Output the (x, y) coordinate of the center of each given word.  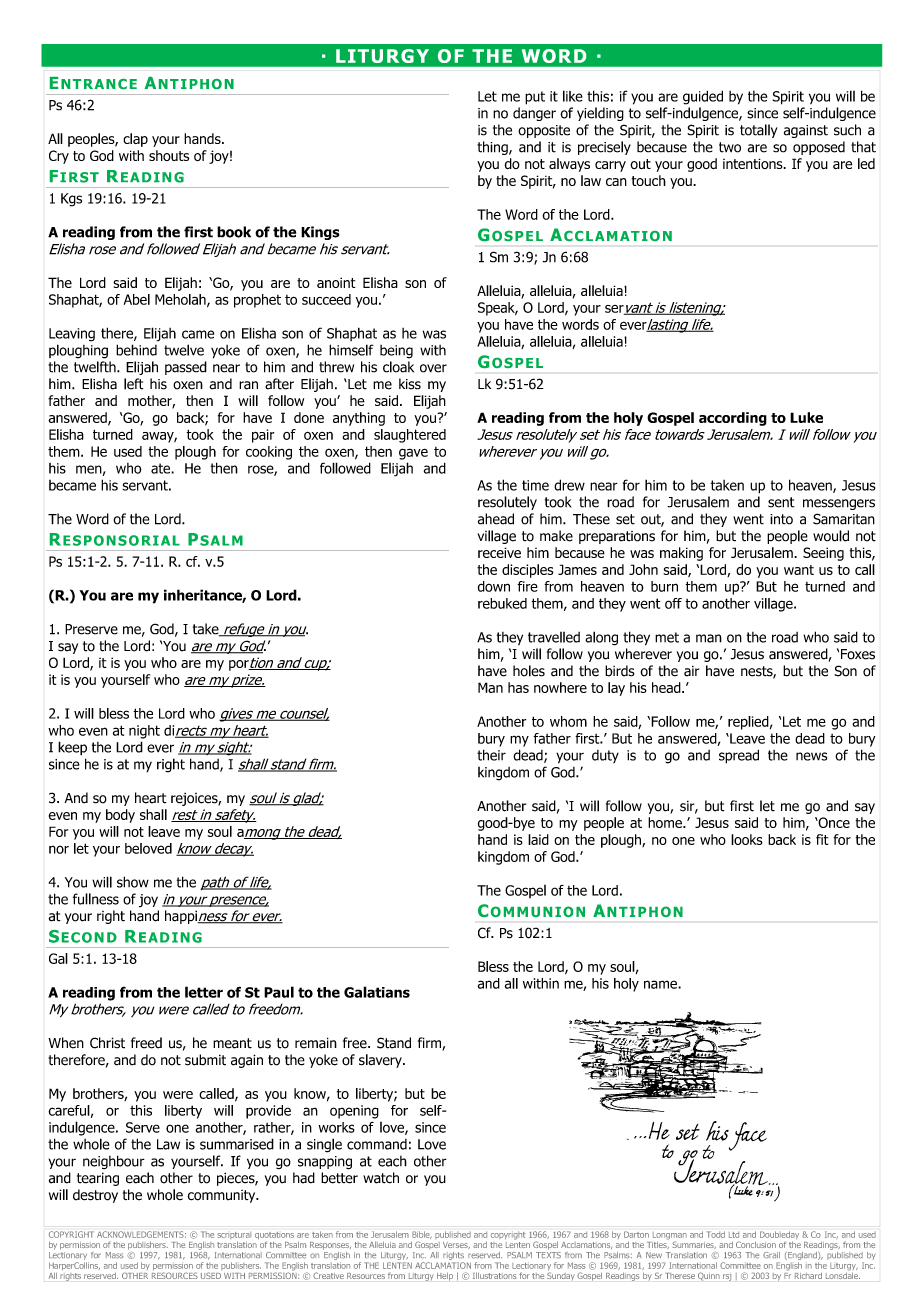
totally (759, 131)
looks (747, 839)
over (433, 368)
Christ (107, 1043)
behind (136, 350)
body (120, 816)
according (733, 419)
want (799, 570)
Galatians (377, 992)
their (491, 755)
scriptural (233, 1235)
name (661, 984)
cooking (269, 453)
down (494, 586)
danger (534, 114)
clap (135, 140)
